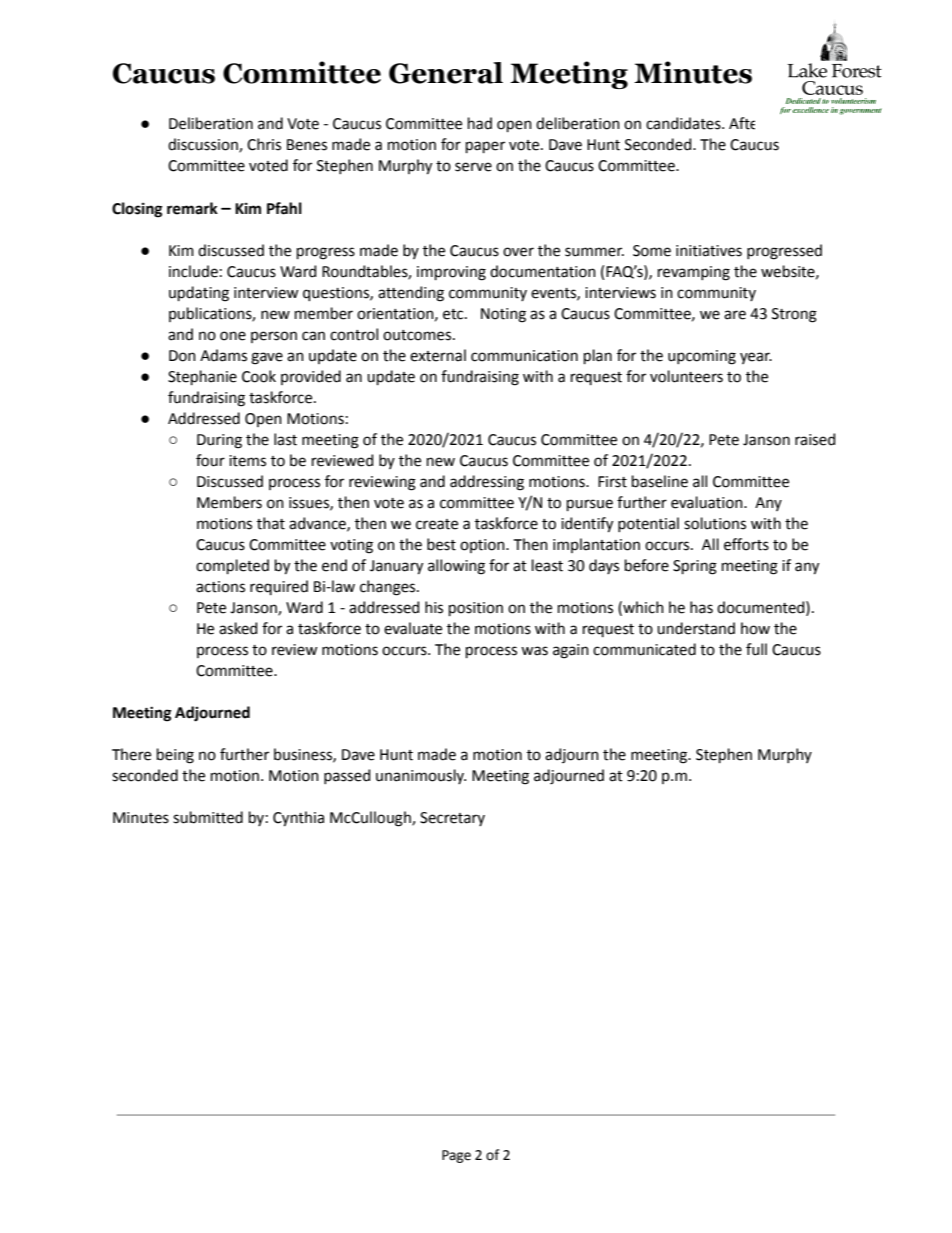  What do you see at coordinates (684, 123) in the screenshot?
I see `candidates` at bounding box center [684, 123].
